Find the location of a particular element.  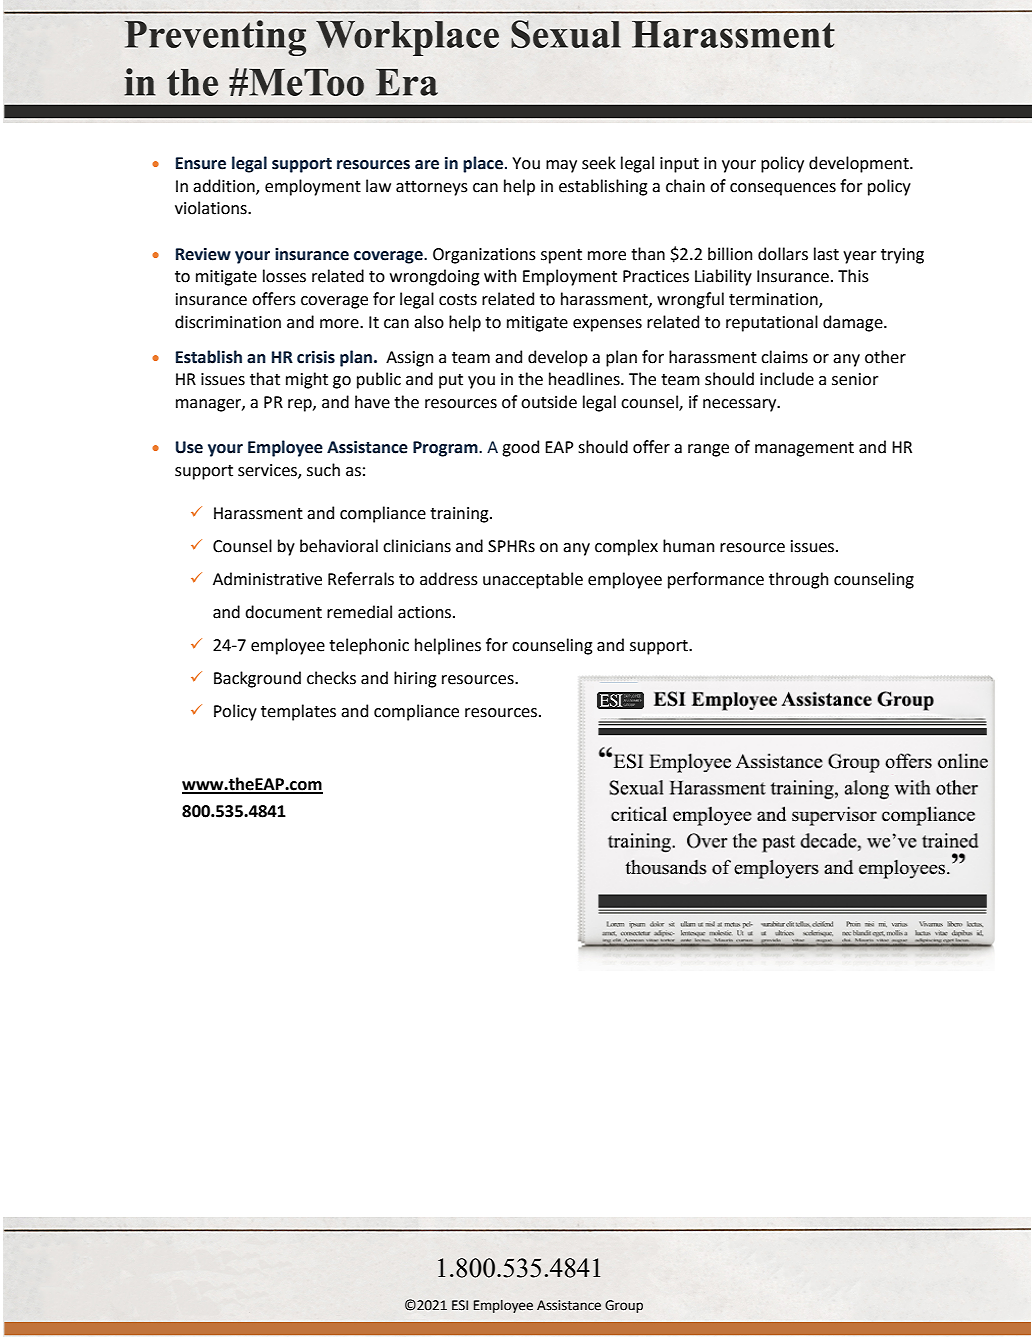

ESI is located at coordinates (460, 1305).
